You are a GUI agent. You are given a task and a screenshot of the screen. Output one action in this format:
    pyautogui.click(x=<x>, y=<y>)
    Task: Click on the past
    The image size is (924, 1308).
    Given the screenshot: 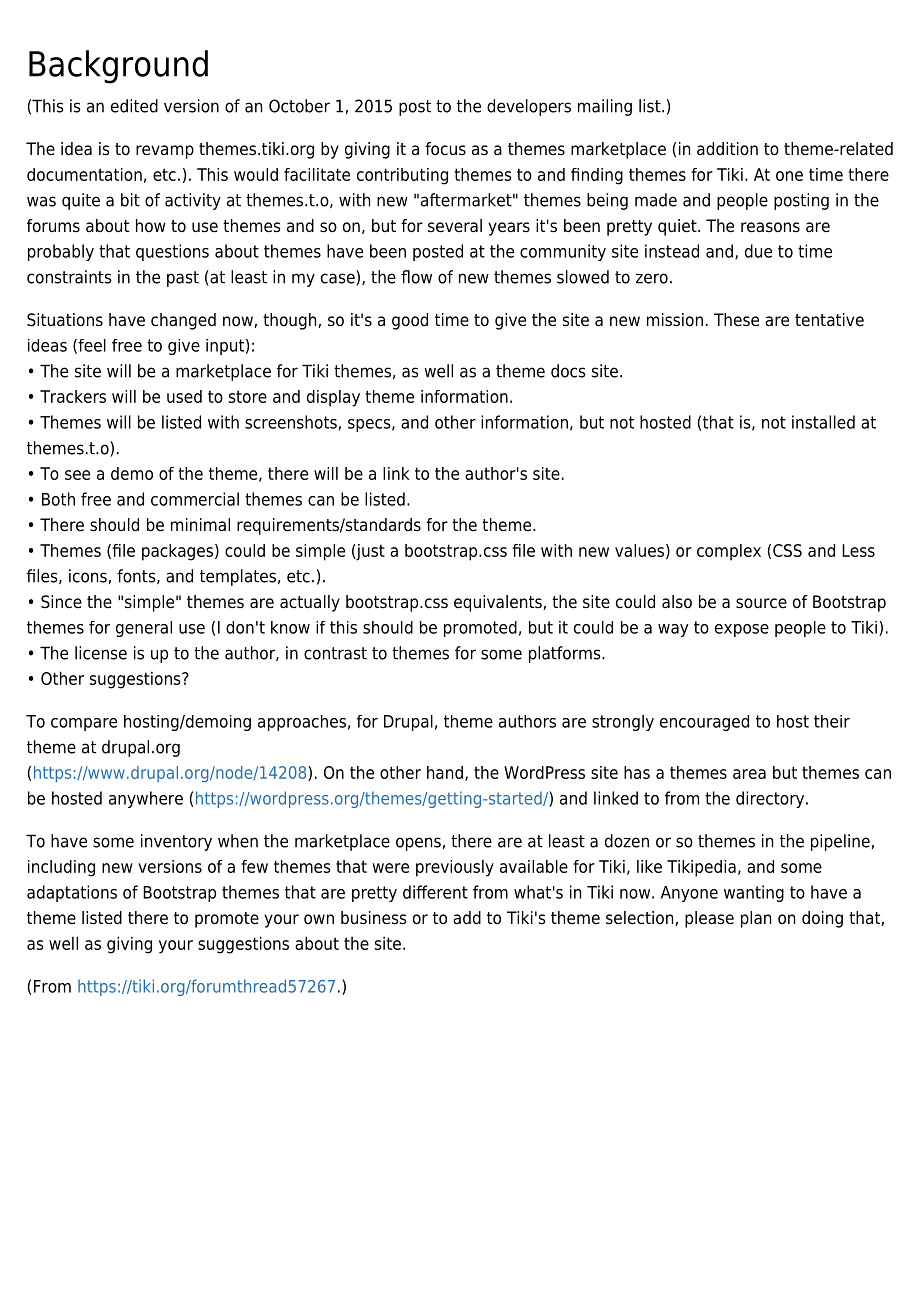 What is the action you would take?
    pyautogui.click(x=183, y=279)
